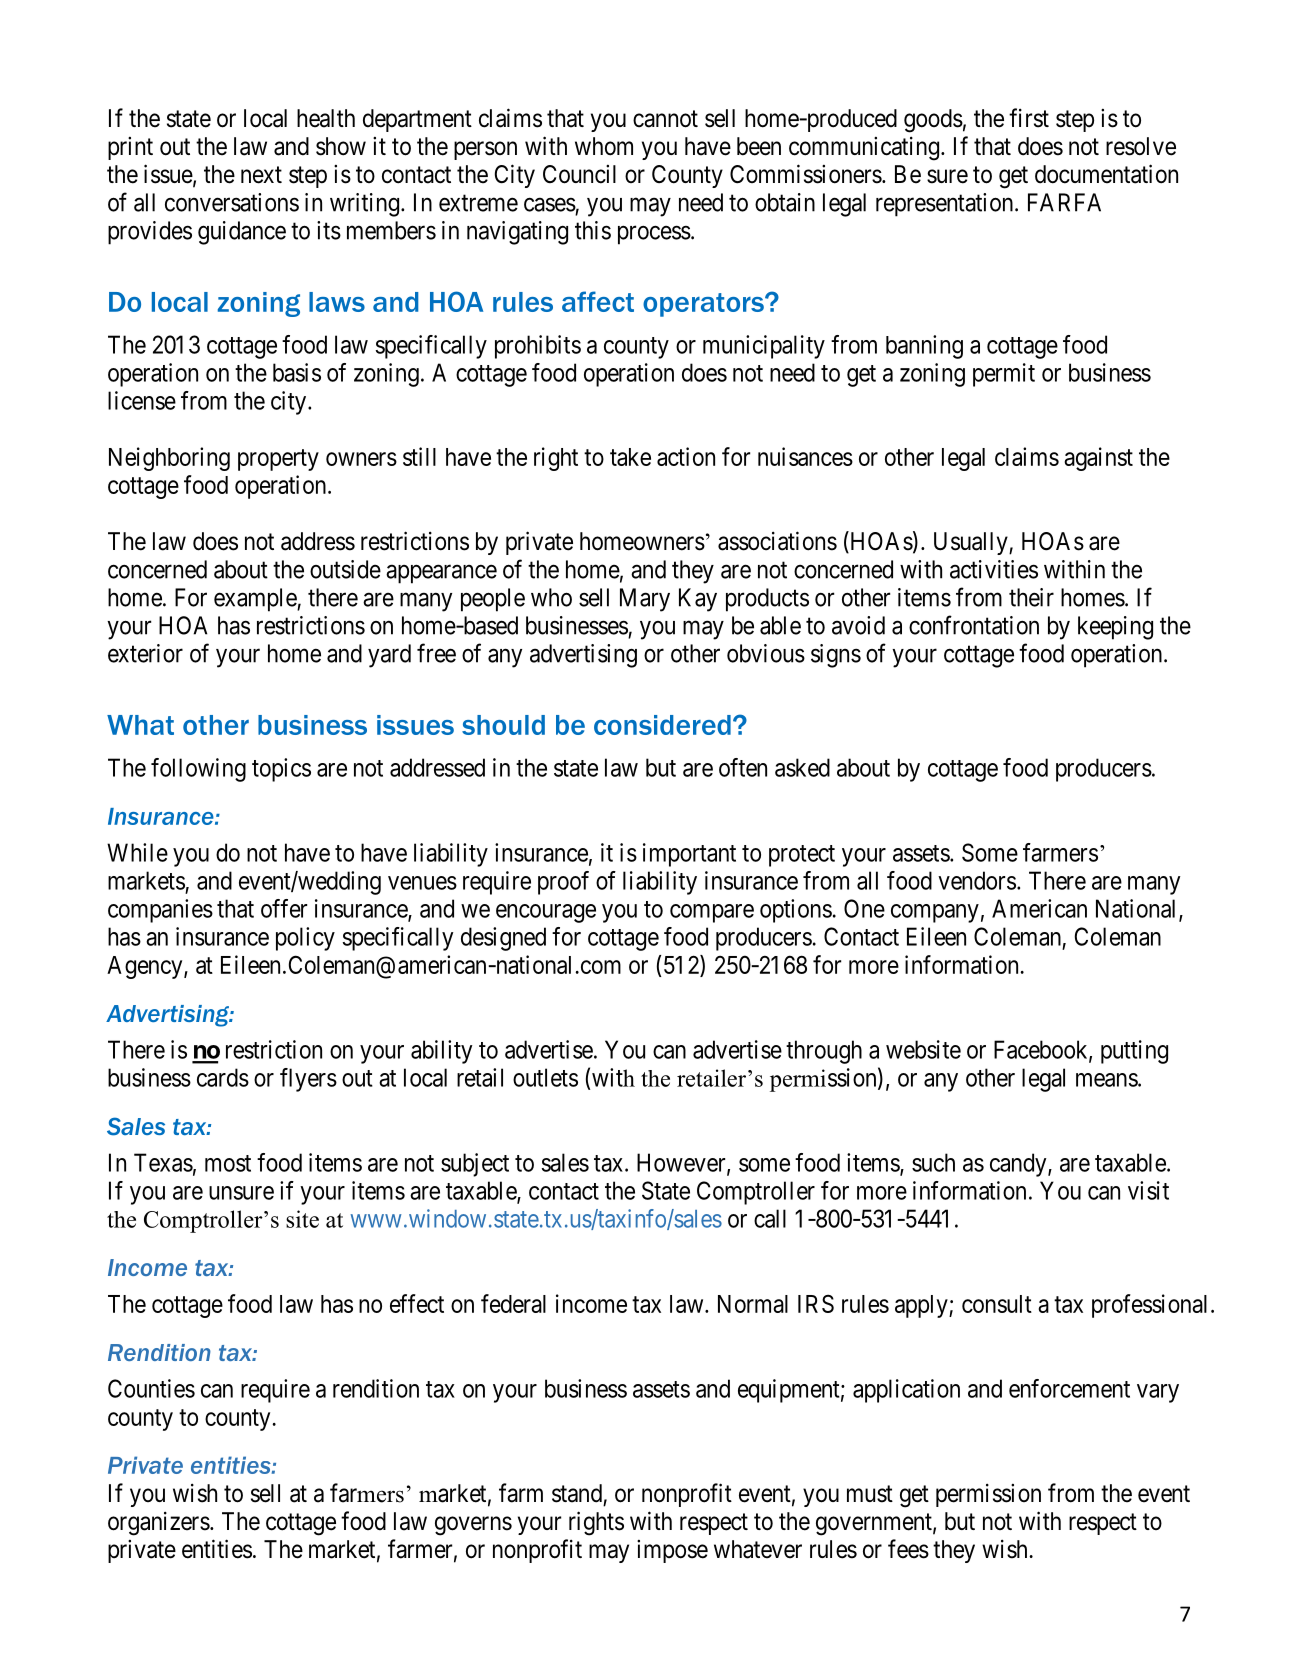  What do you see at coordinates (261, 175) in the document?
I see `next` at bounding box center [261, 175].
